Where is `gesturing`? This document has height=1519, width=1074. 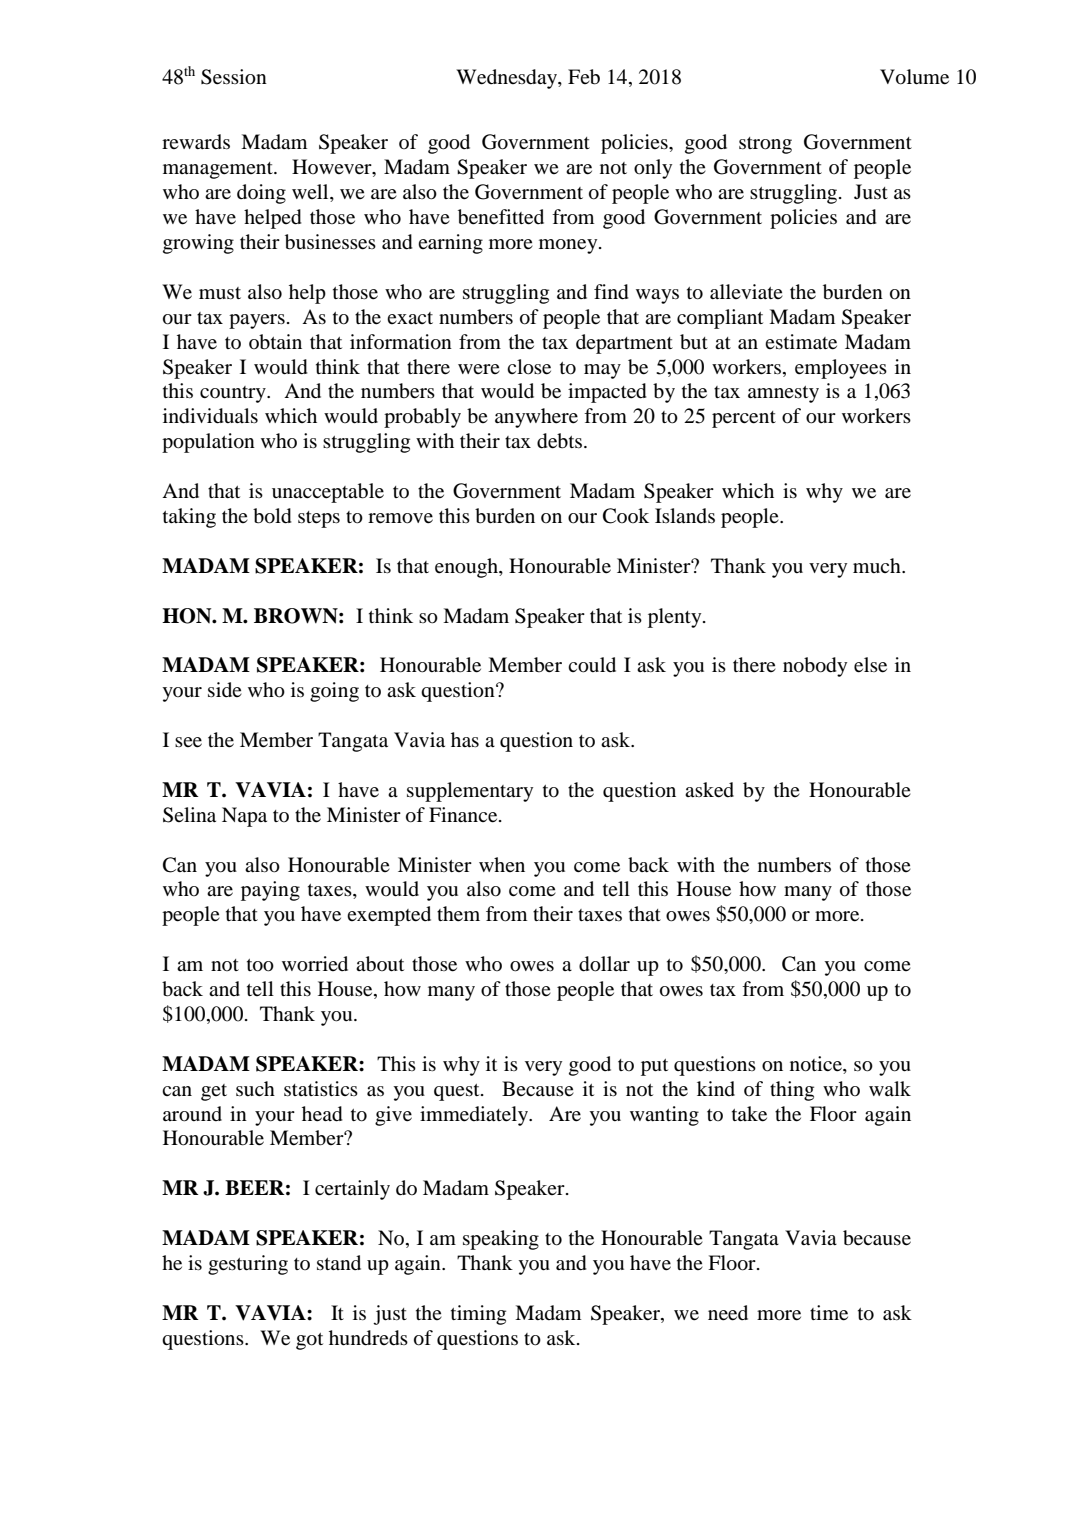 gesturing is located at coordinates (248, 1265).
